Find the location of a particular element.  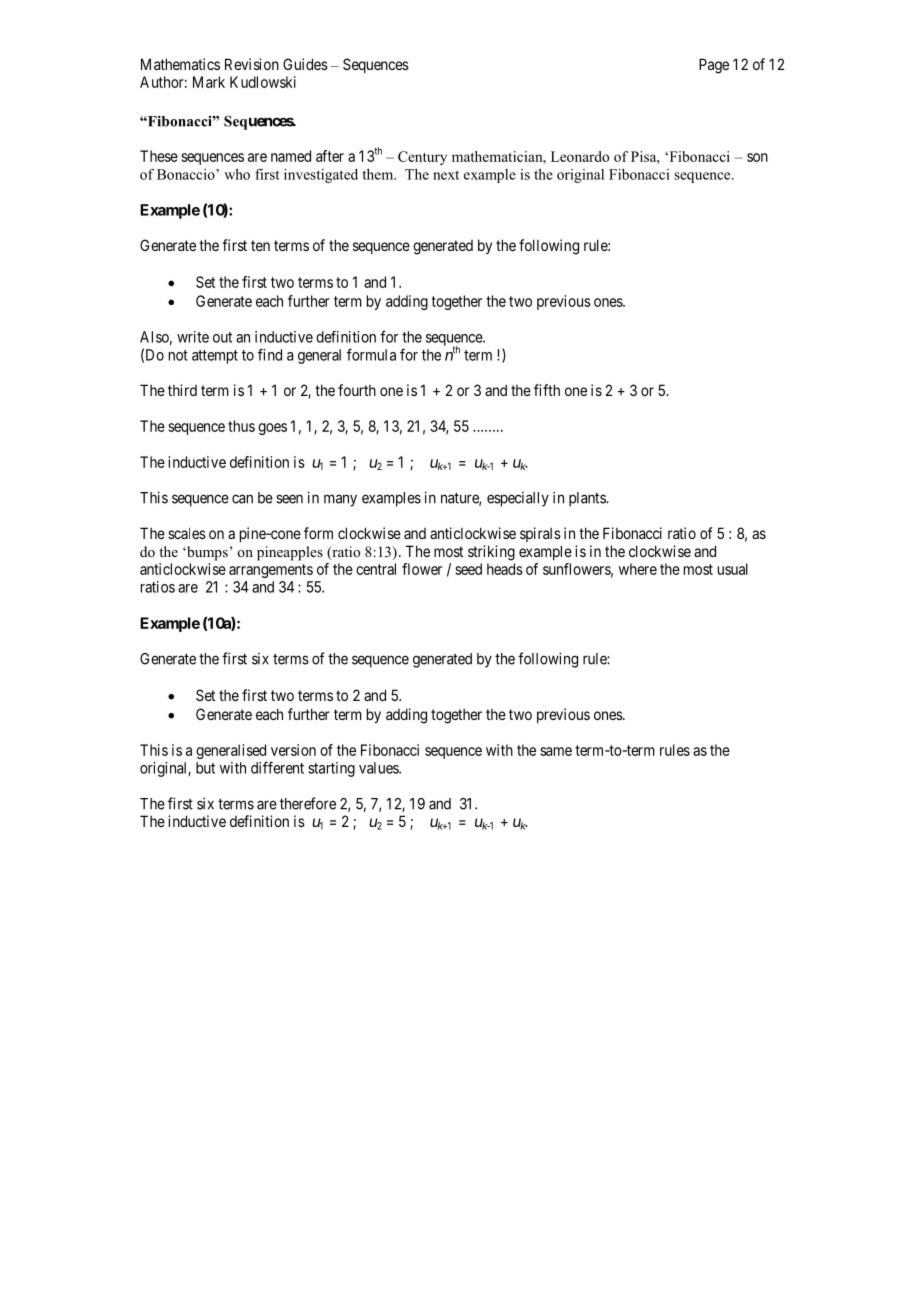

but is located at coordinates (205, 768).
